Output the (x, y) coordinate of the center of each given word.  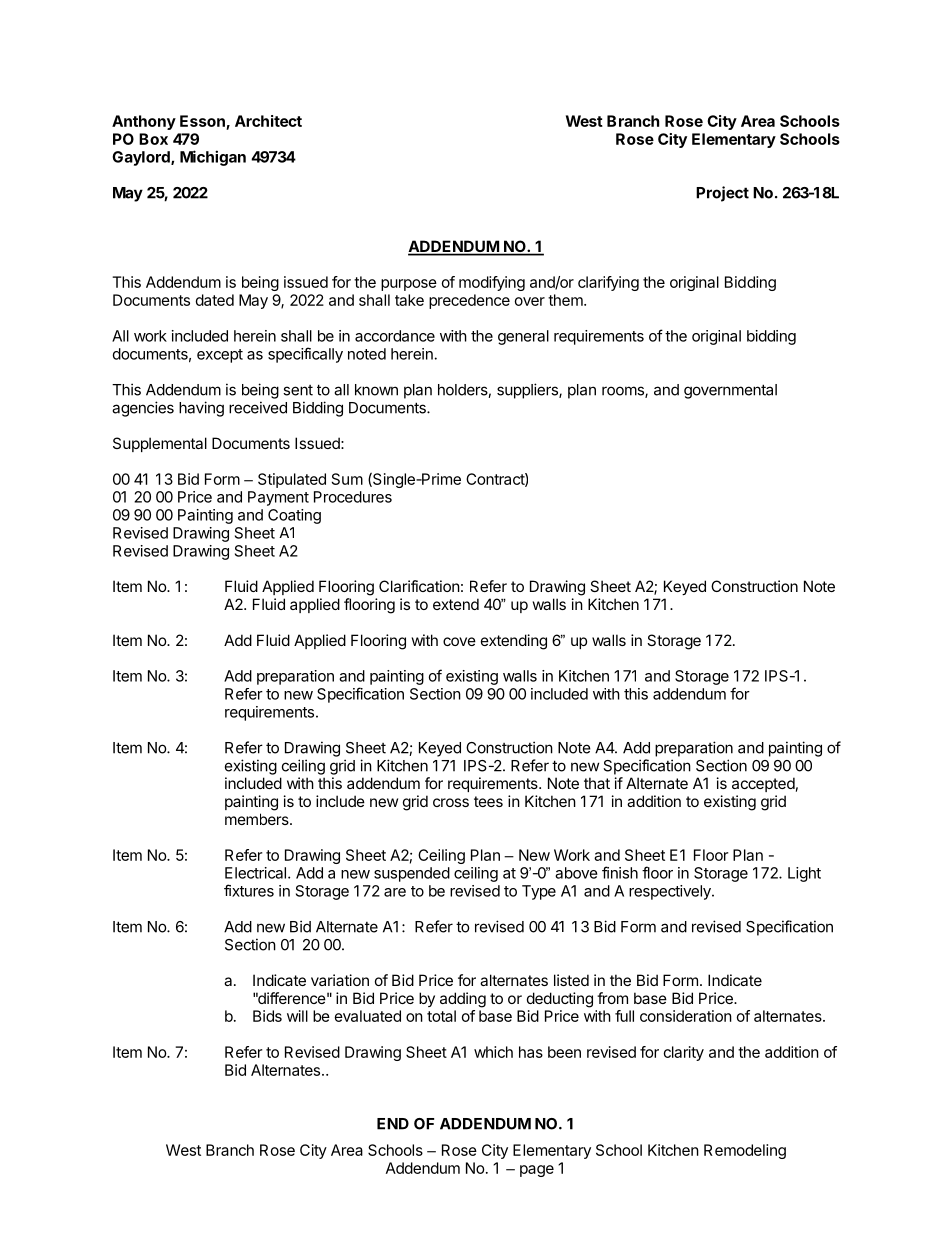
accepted (763, 784)
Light (804, 874)
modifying (492, 283)
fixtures (249, 890)
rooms (624, 392)
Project (722, 194)
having (201, 409)
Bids (267, 1016)
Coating (294, 516)
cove (459, 641)
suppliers (528, 391)
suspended (412, 874)
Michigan (213, 158)
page (537, 1171)
